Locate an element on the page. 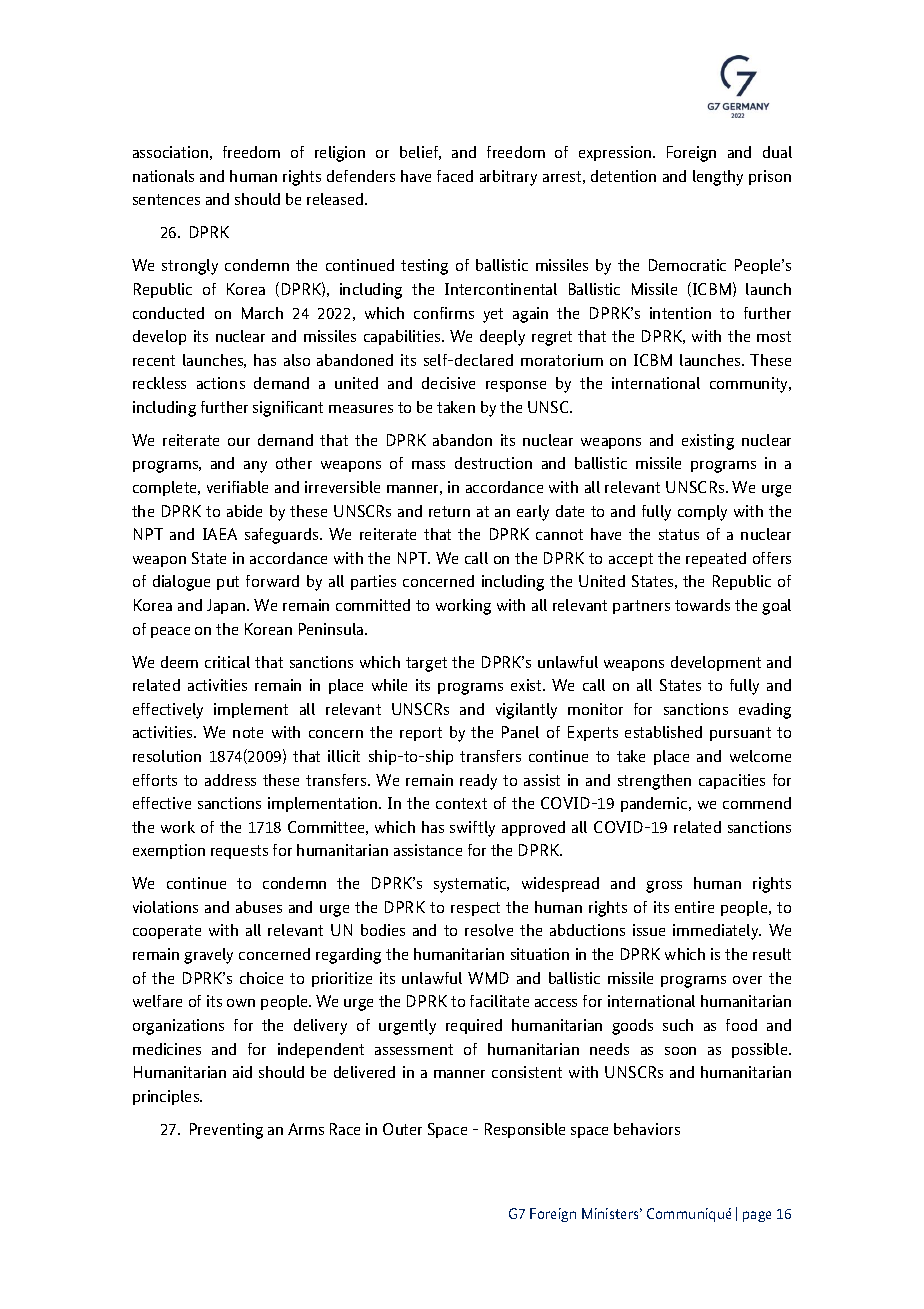  critical is located at coordinates (227, 662).
